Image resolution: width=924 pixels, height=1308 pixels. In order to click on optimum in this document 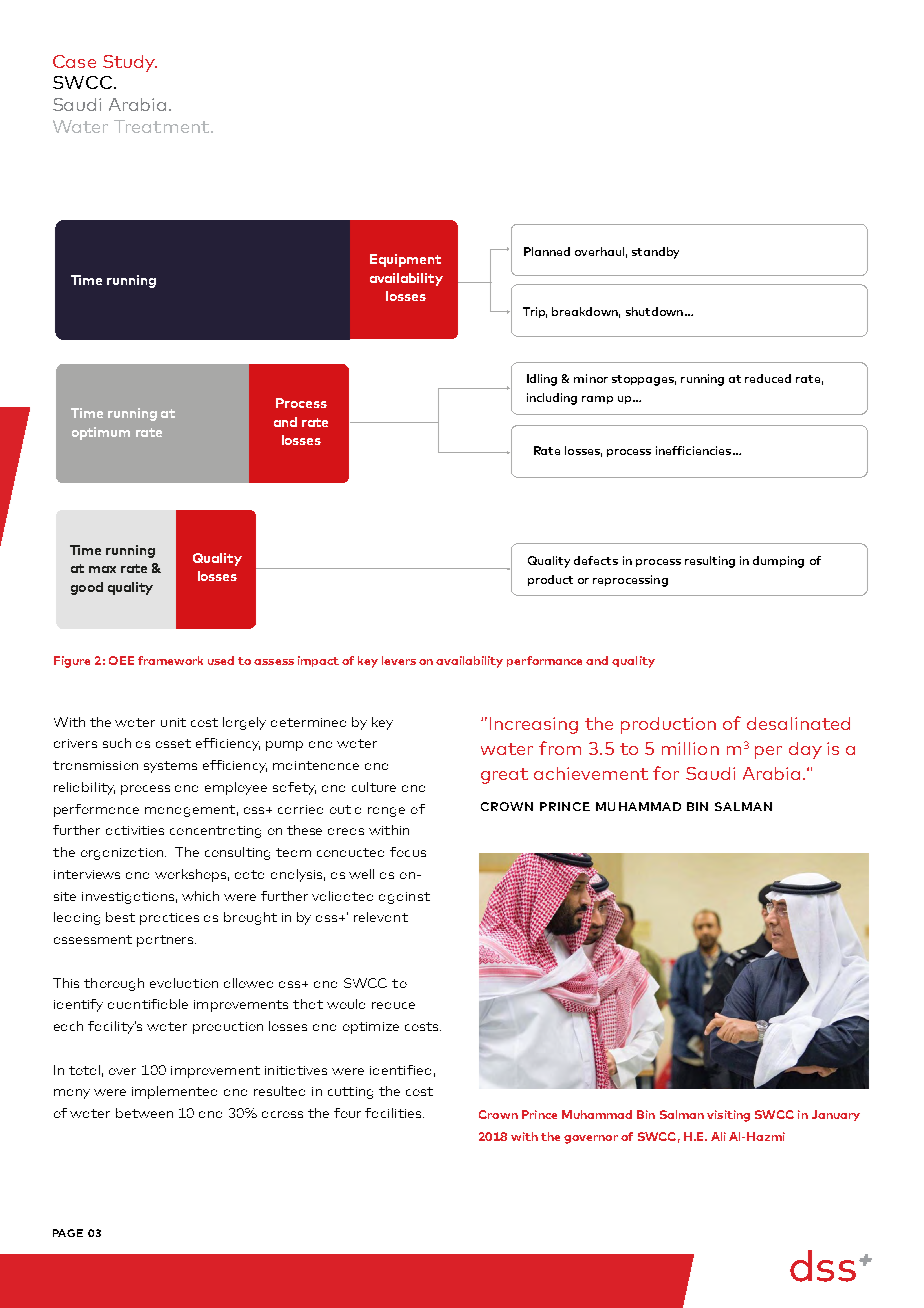, I will do `click(101, 433)`.
